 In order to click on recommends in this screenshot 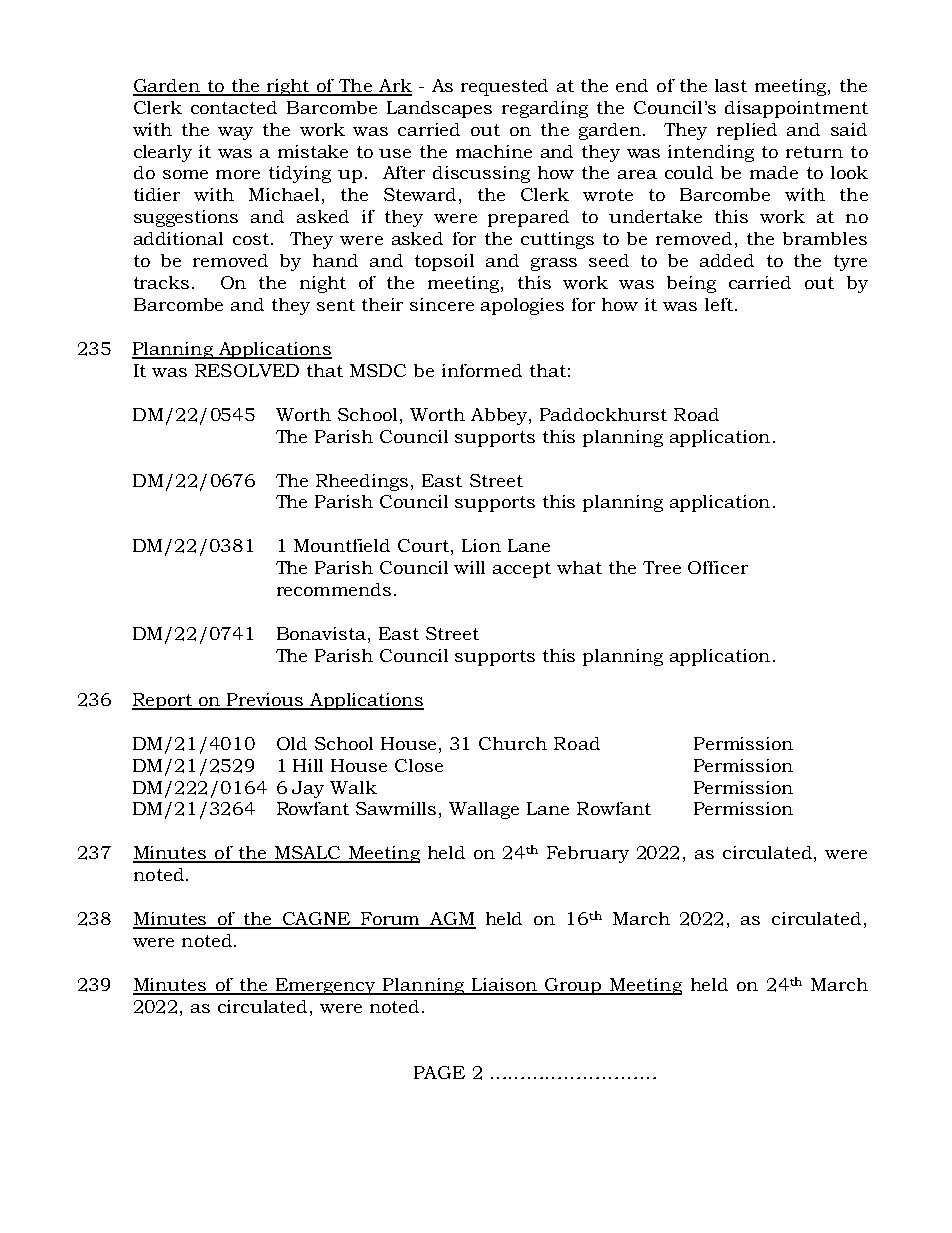, I will do `click(334, 589)`.
